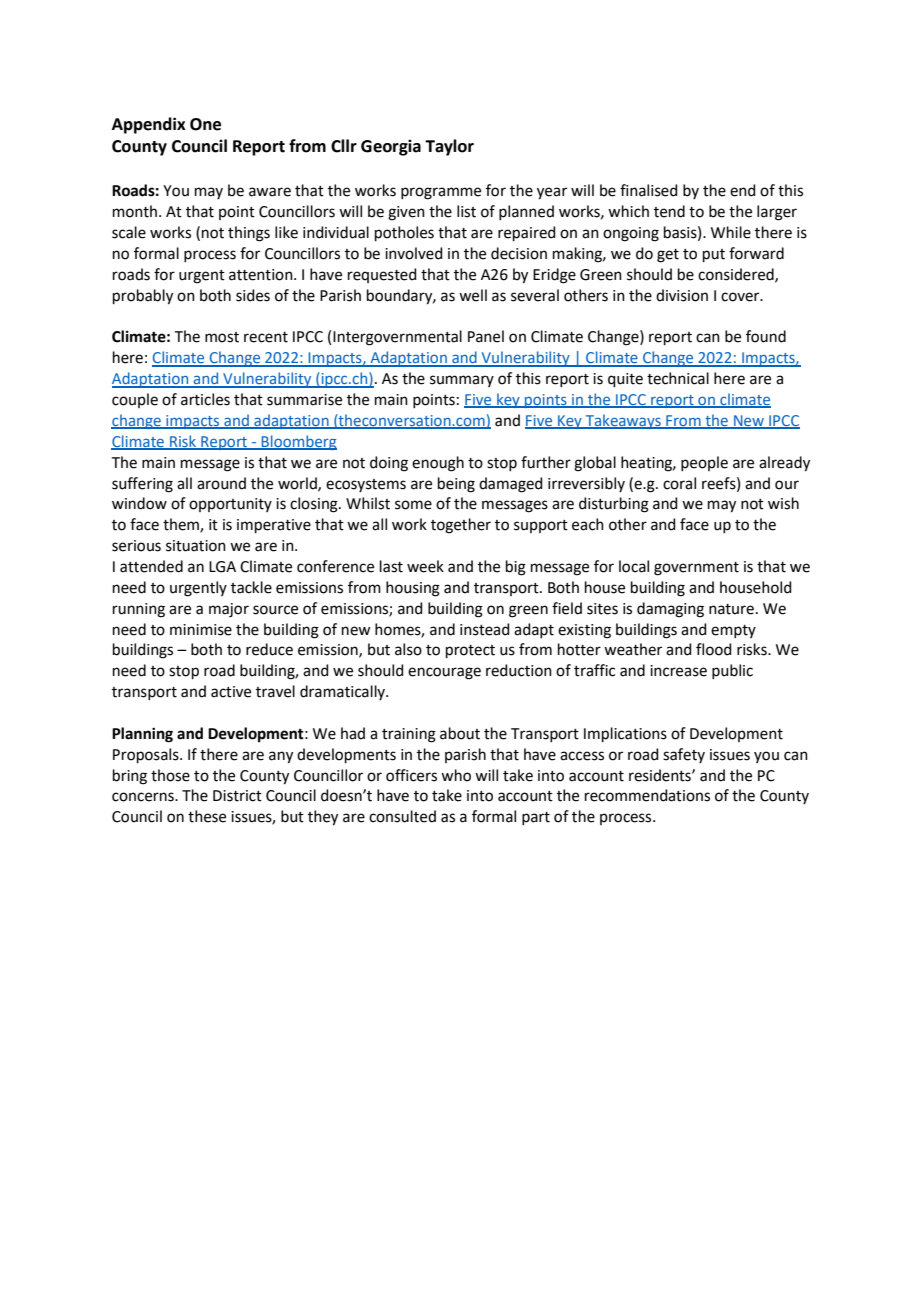 This screenshot has height=1308, width=924. What do you see at coordinates (678, 378) in the screenshot?
I see `technical` at bounding box center [678, 378].
